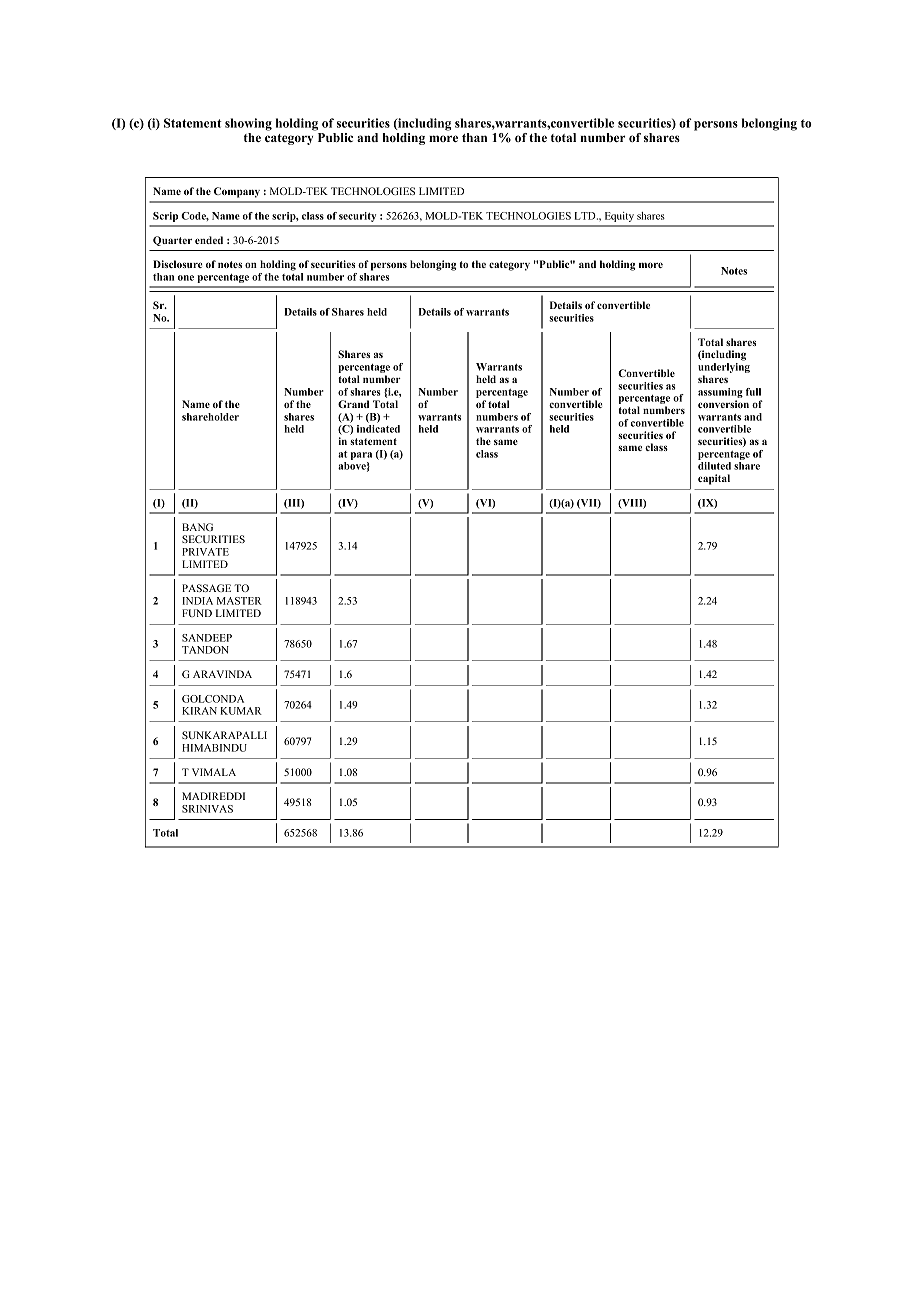  What do you see at coordinates (199, 711) in the document?
I see `KIRAN` at bounding box center [199, 711].
